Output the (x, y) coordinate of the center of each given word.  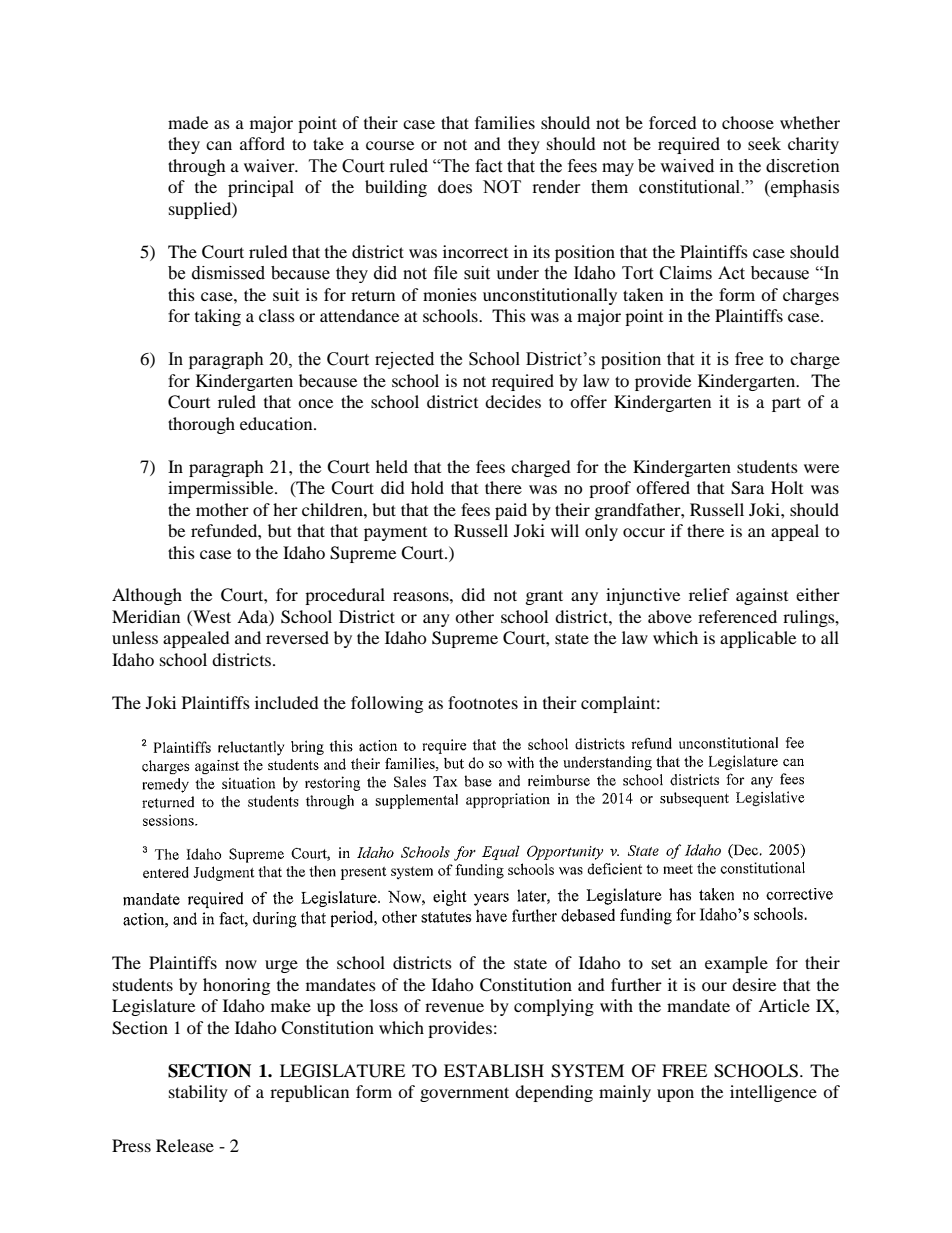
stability (198, 1093)
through (197, 167)
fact (488, 166)
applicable (758, 639)
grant (544, 597)
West (211, 616)
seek (764, 143)
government (464, 1094)
